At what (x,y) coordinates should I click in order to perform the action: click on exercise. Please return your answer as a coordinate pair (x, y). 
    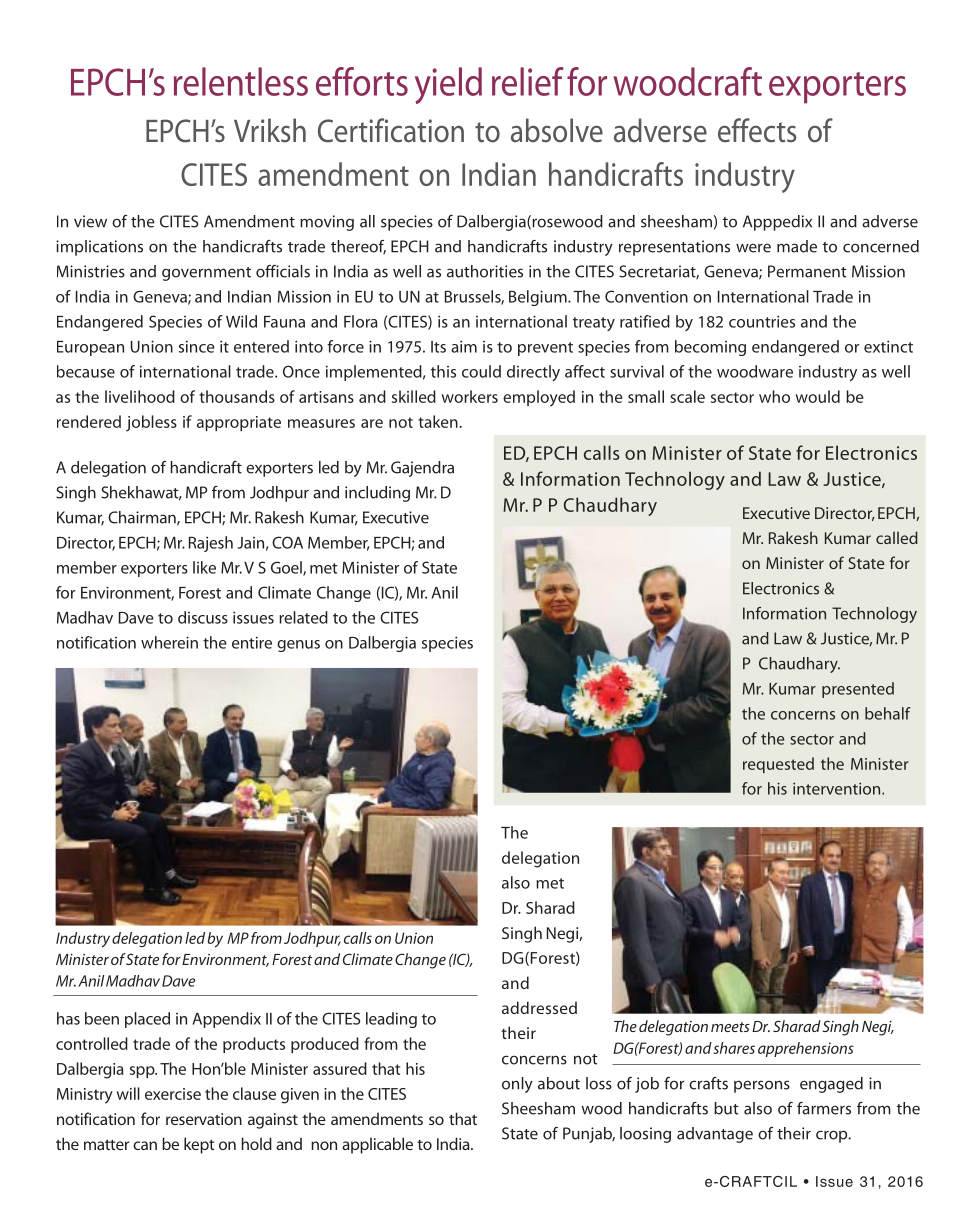
    Looking at the image, I should click on (173, 1094).
